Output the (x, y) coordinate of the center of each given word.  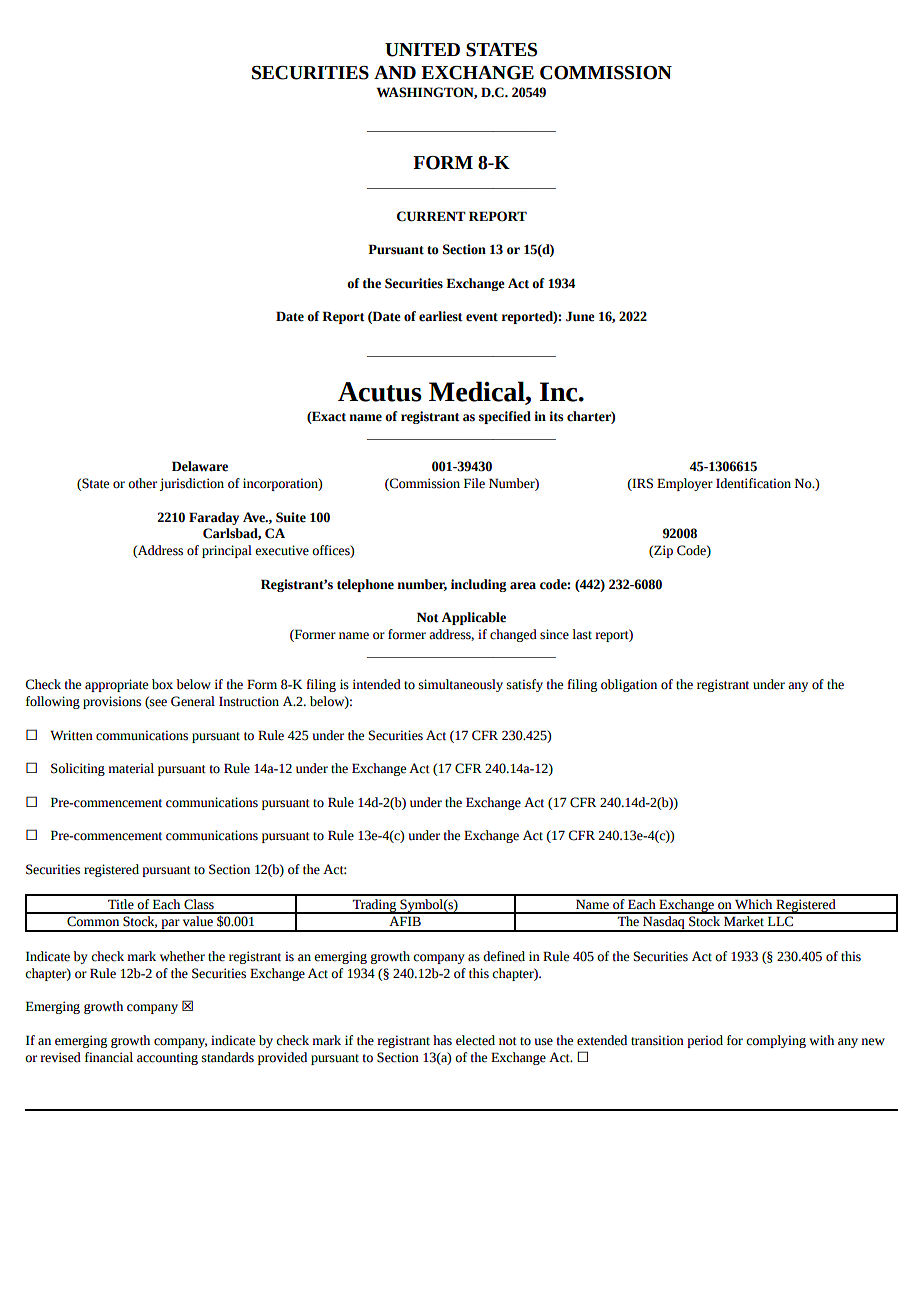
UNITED (422, 50)
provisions (112, 702)
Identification (753, 483)
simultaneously (461, 685)
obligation (629, 685)
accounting (167, 1058)
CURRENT (431, 216)
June (580, 316)
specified (505, 417)
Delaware (200, 466)
